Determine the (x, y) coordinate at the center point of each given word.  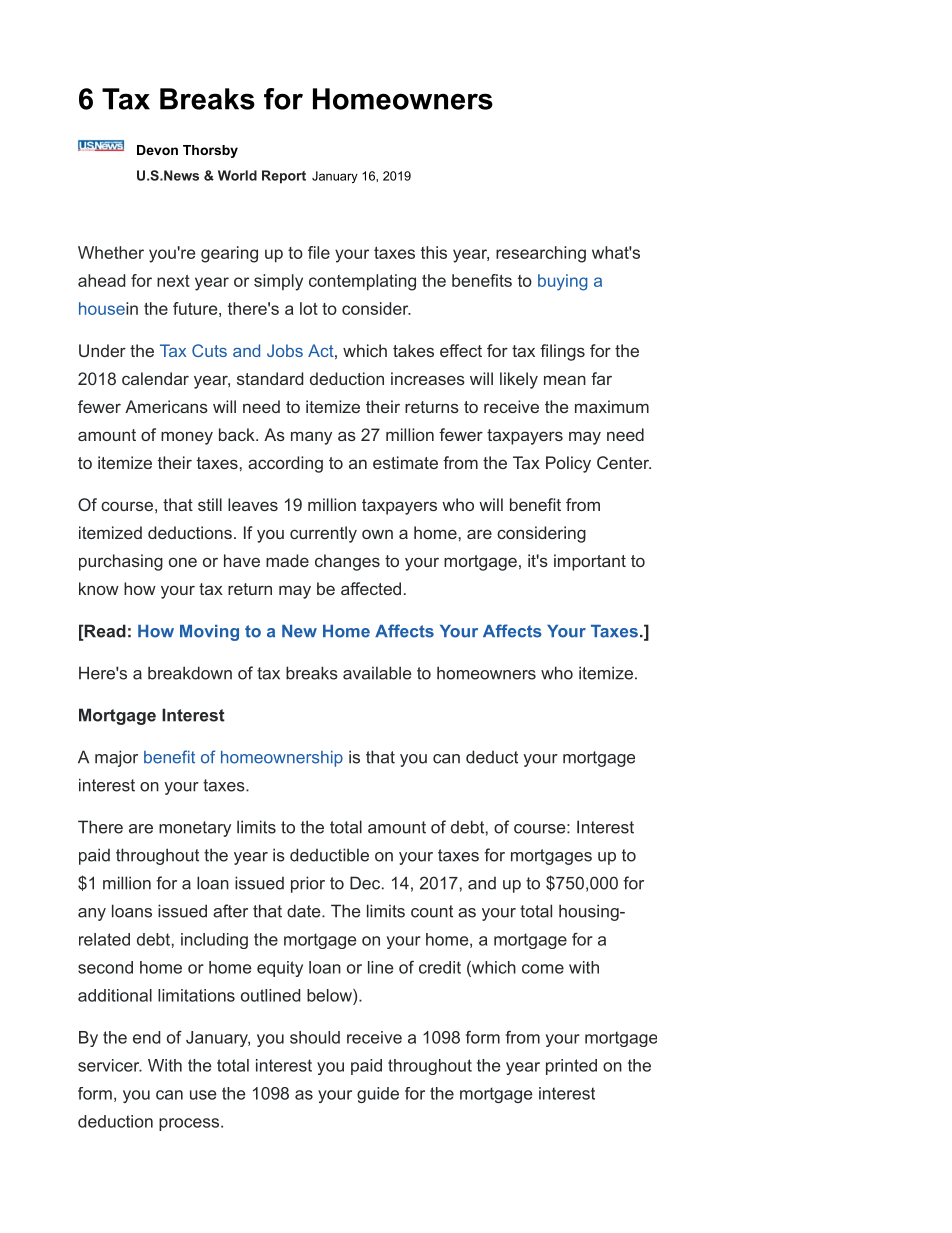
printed (571, 1067)
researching (541, 254)
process (190, 1124)
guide (378, 1095)
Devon (157, 150)
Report (284, 177)
